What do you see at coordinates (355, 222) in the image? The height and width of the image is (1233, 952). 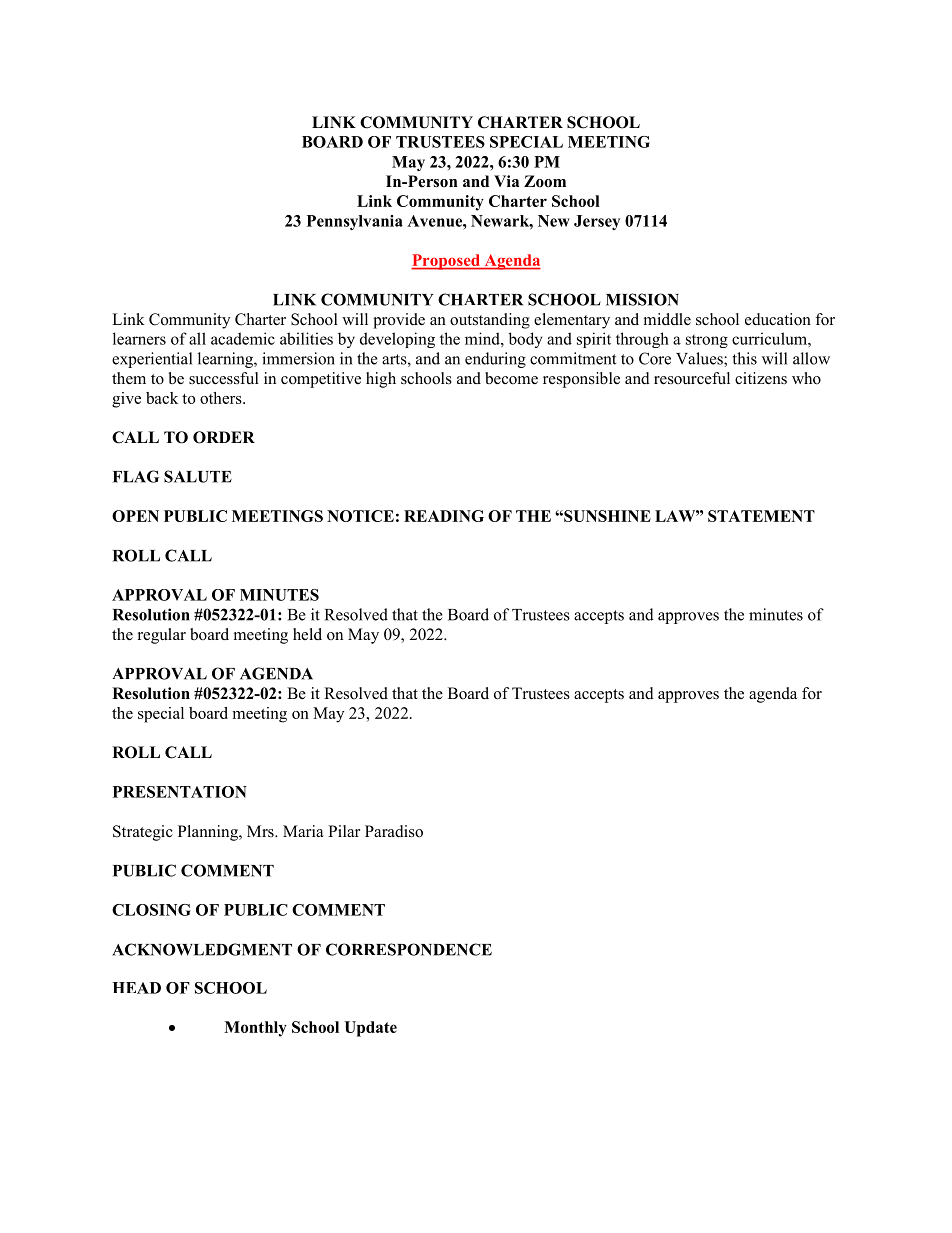 I see `Pennsylvania` at bounding box center [355, 222].
